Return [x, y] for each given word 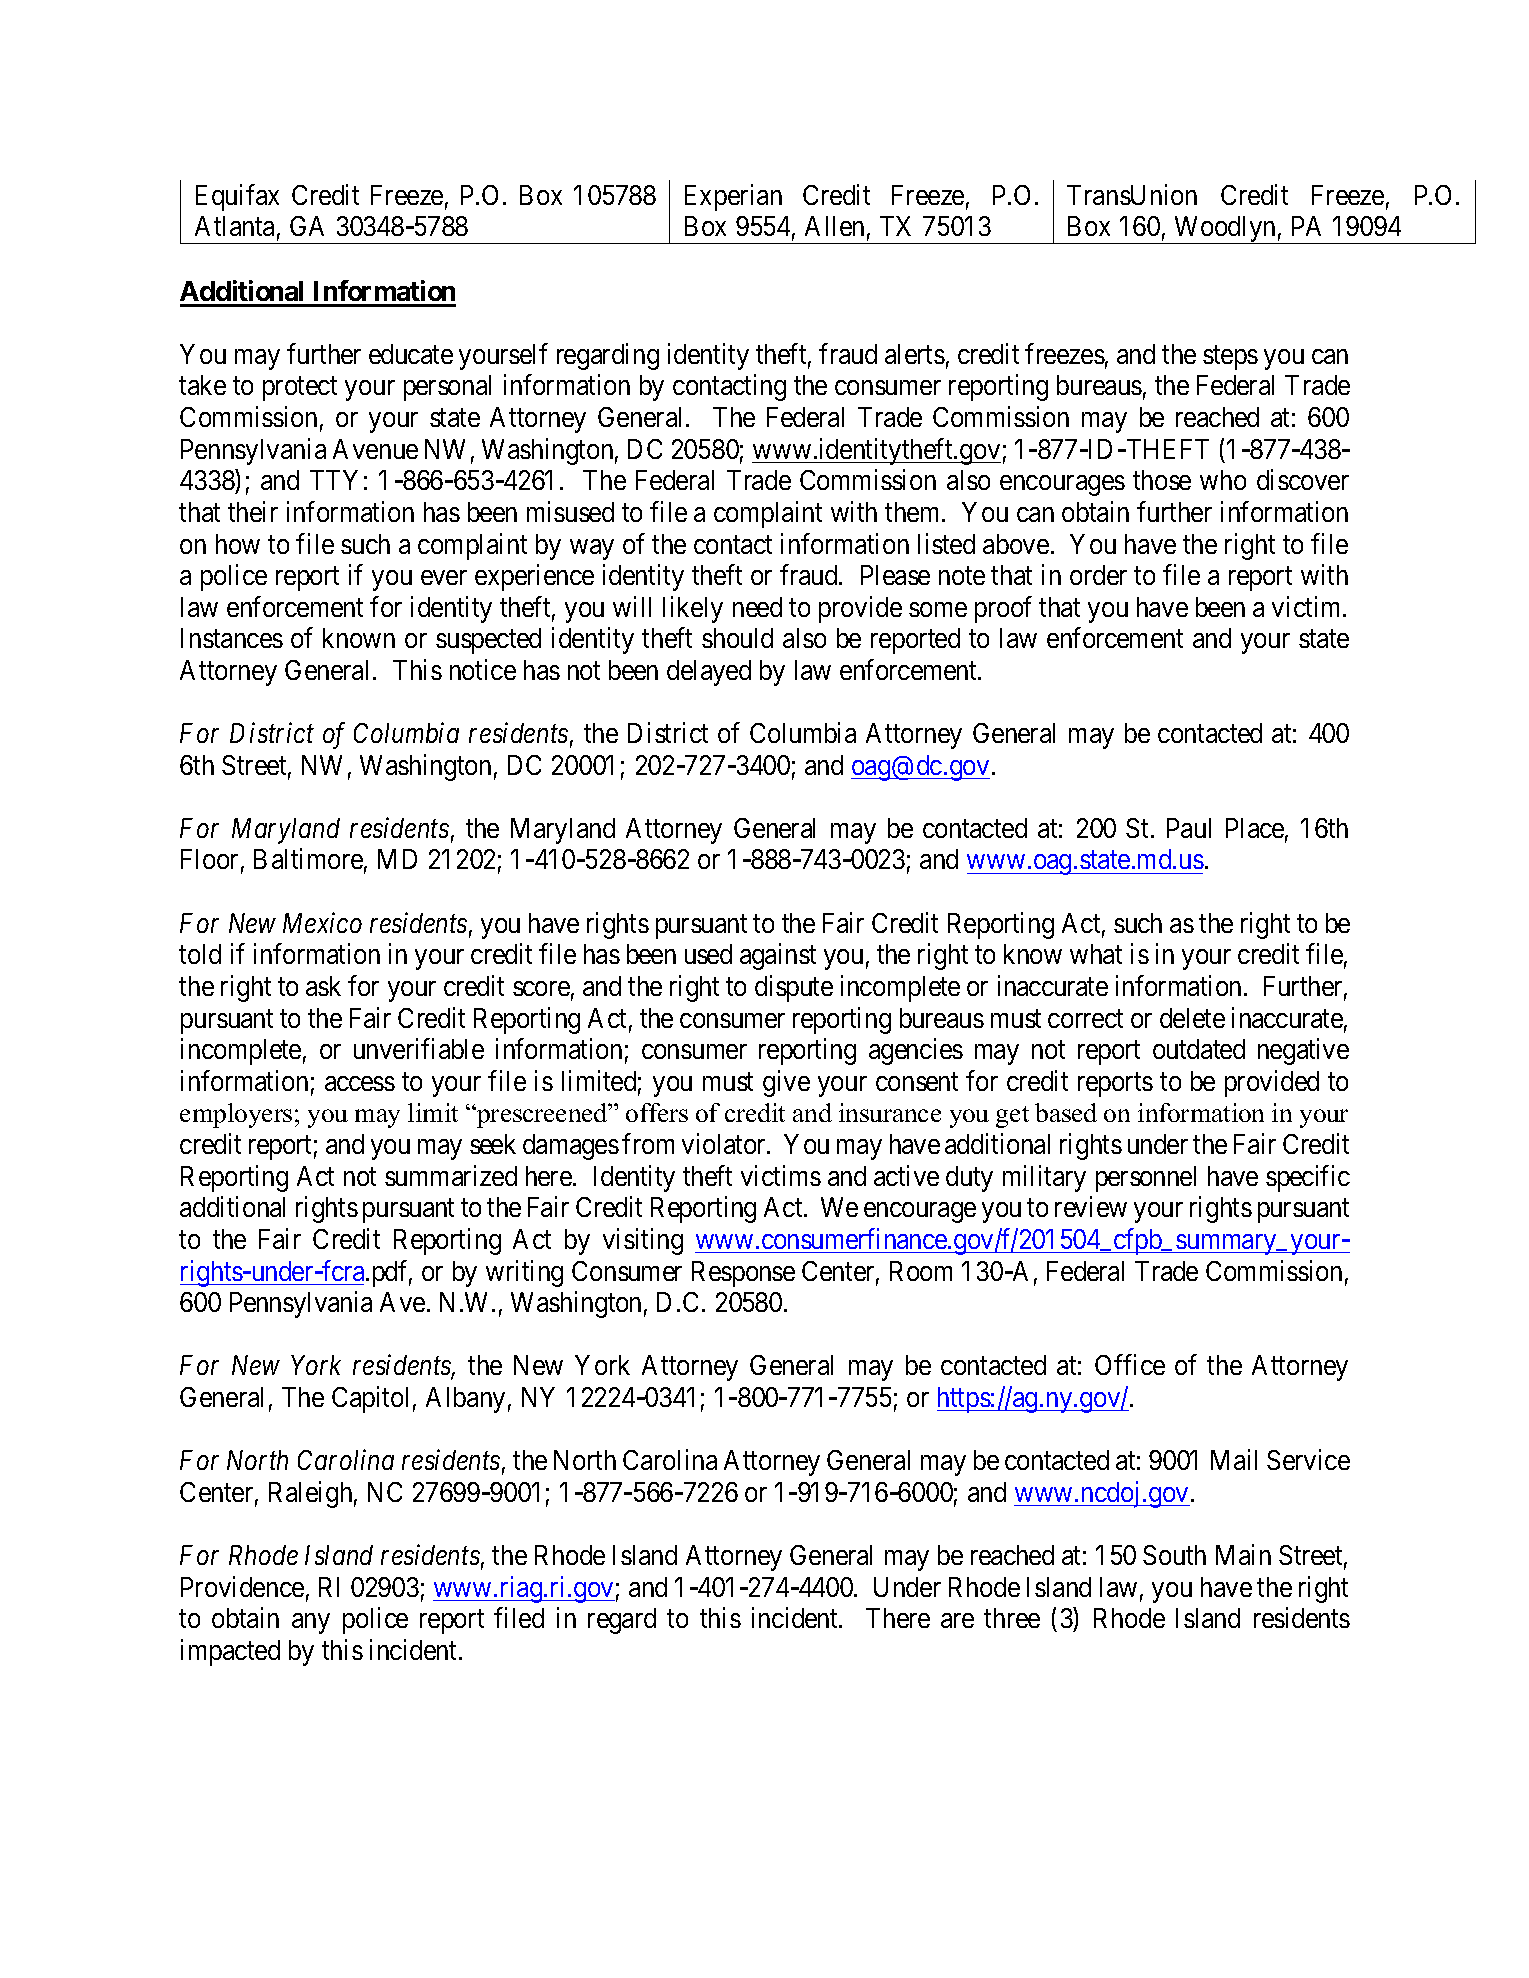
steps [1230, 358]
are [957, 1620]
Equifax [237, 197]
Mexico [322, 923]
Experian [733, 197]
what [1096, 954]
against [778, 957]
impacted [230, 1652]
